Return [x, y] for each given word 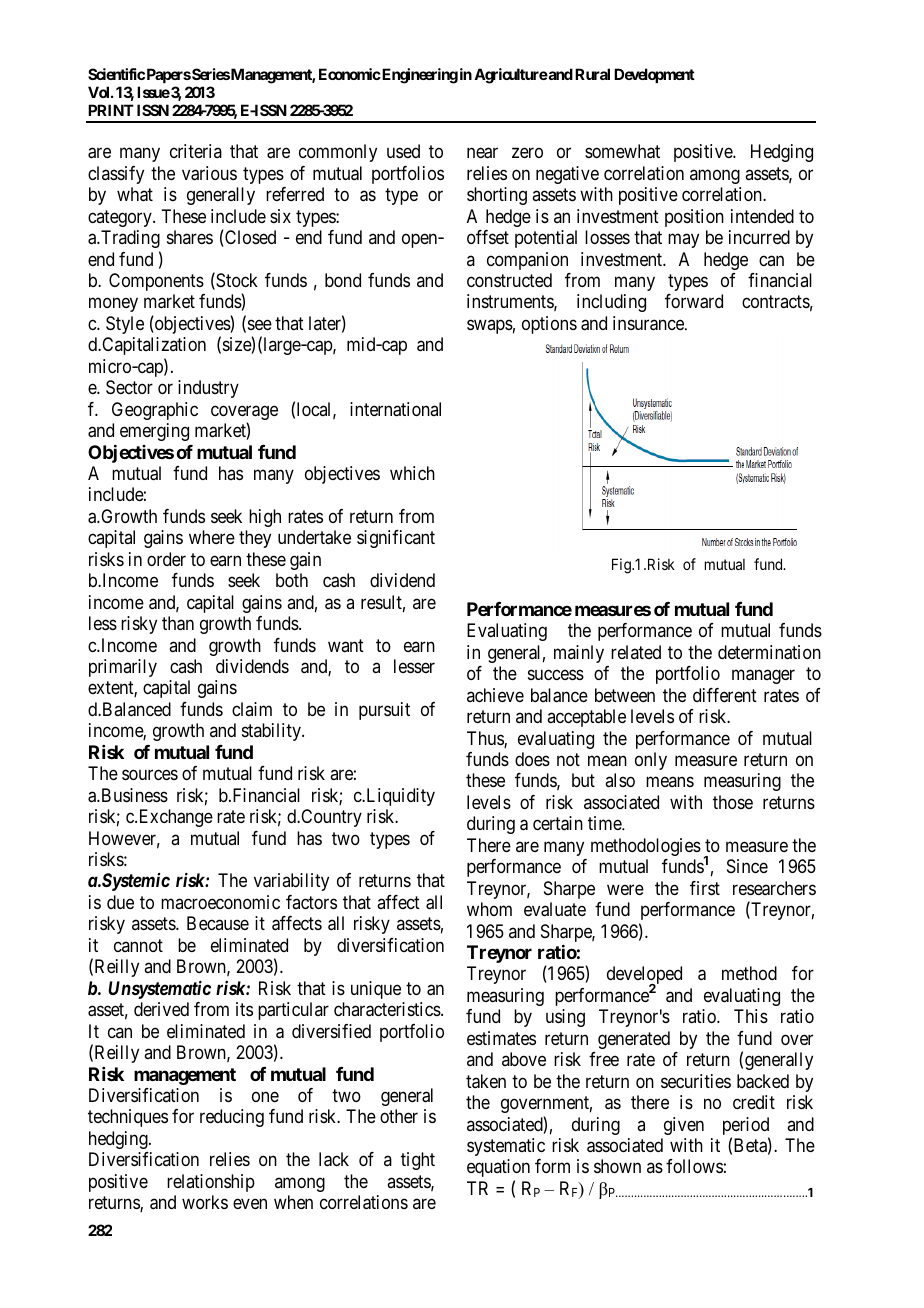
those [733, 802]
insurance [649, 323]
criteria [196, 151]
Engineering [419, 76]
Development [654, 75]
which [412, 473]
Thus [486, 739]
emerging [154, 432]
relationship [211, 1183]
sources [150, 775]
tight [418, 1161]
